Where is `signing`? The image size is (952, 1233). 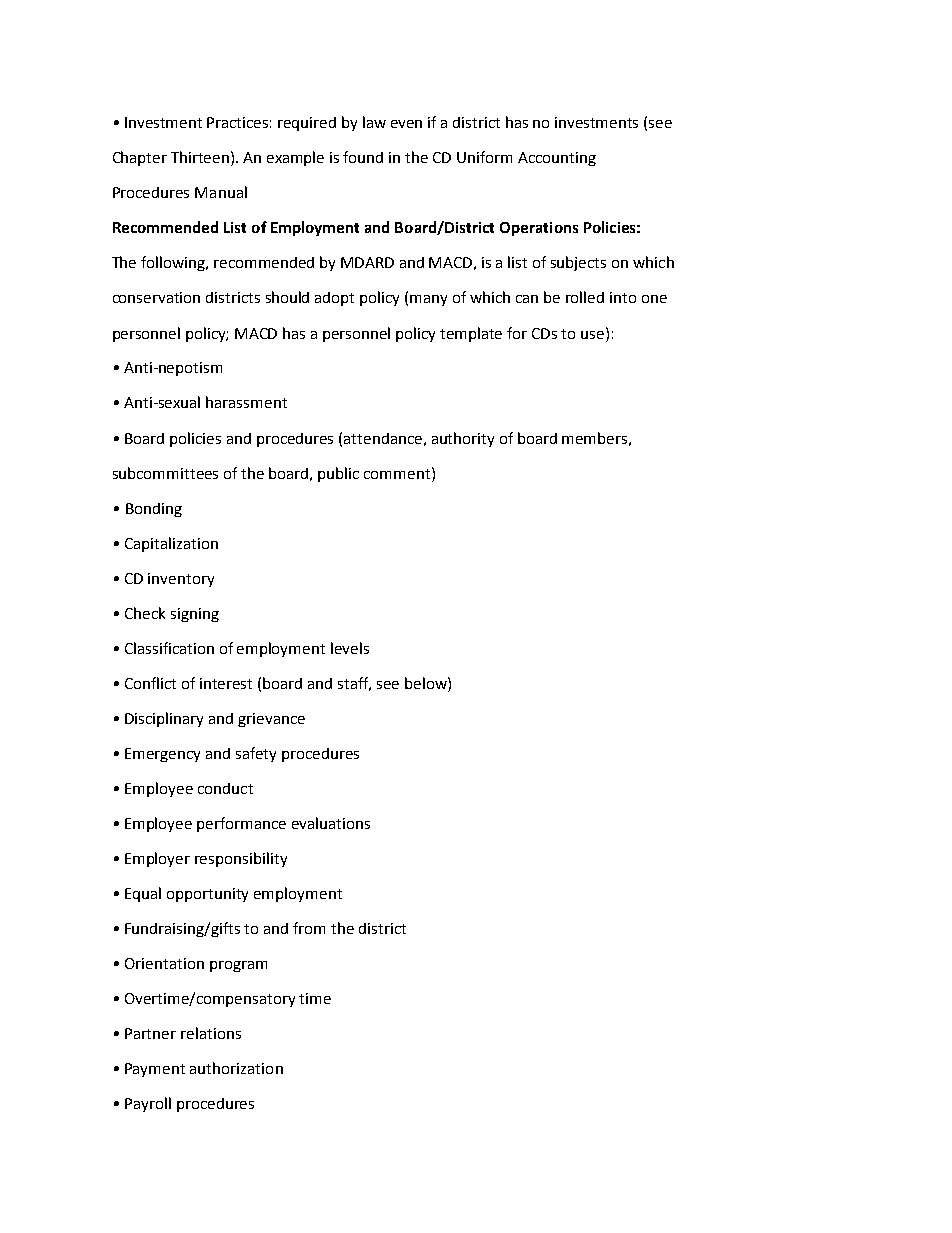
signing is located at coordinates (195, 615).
